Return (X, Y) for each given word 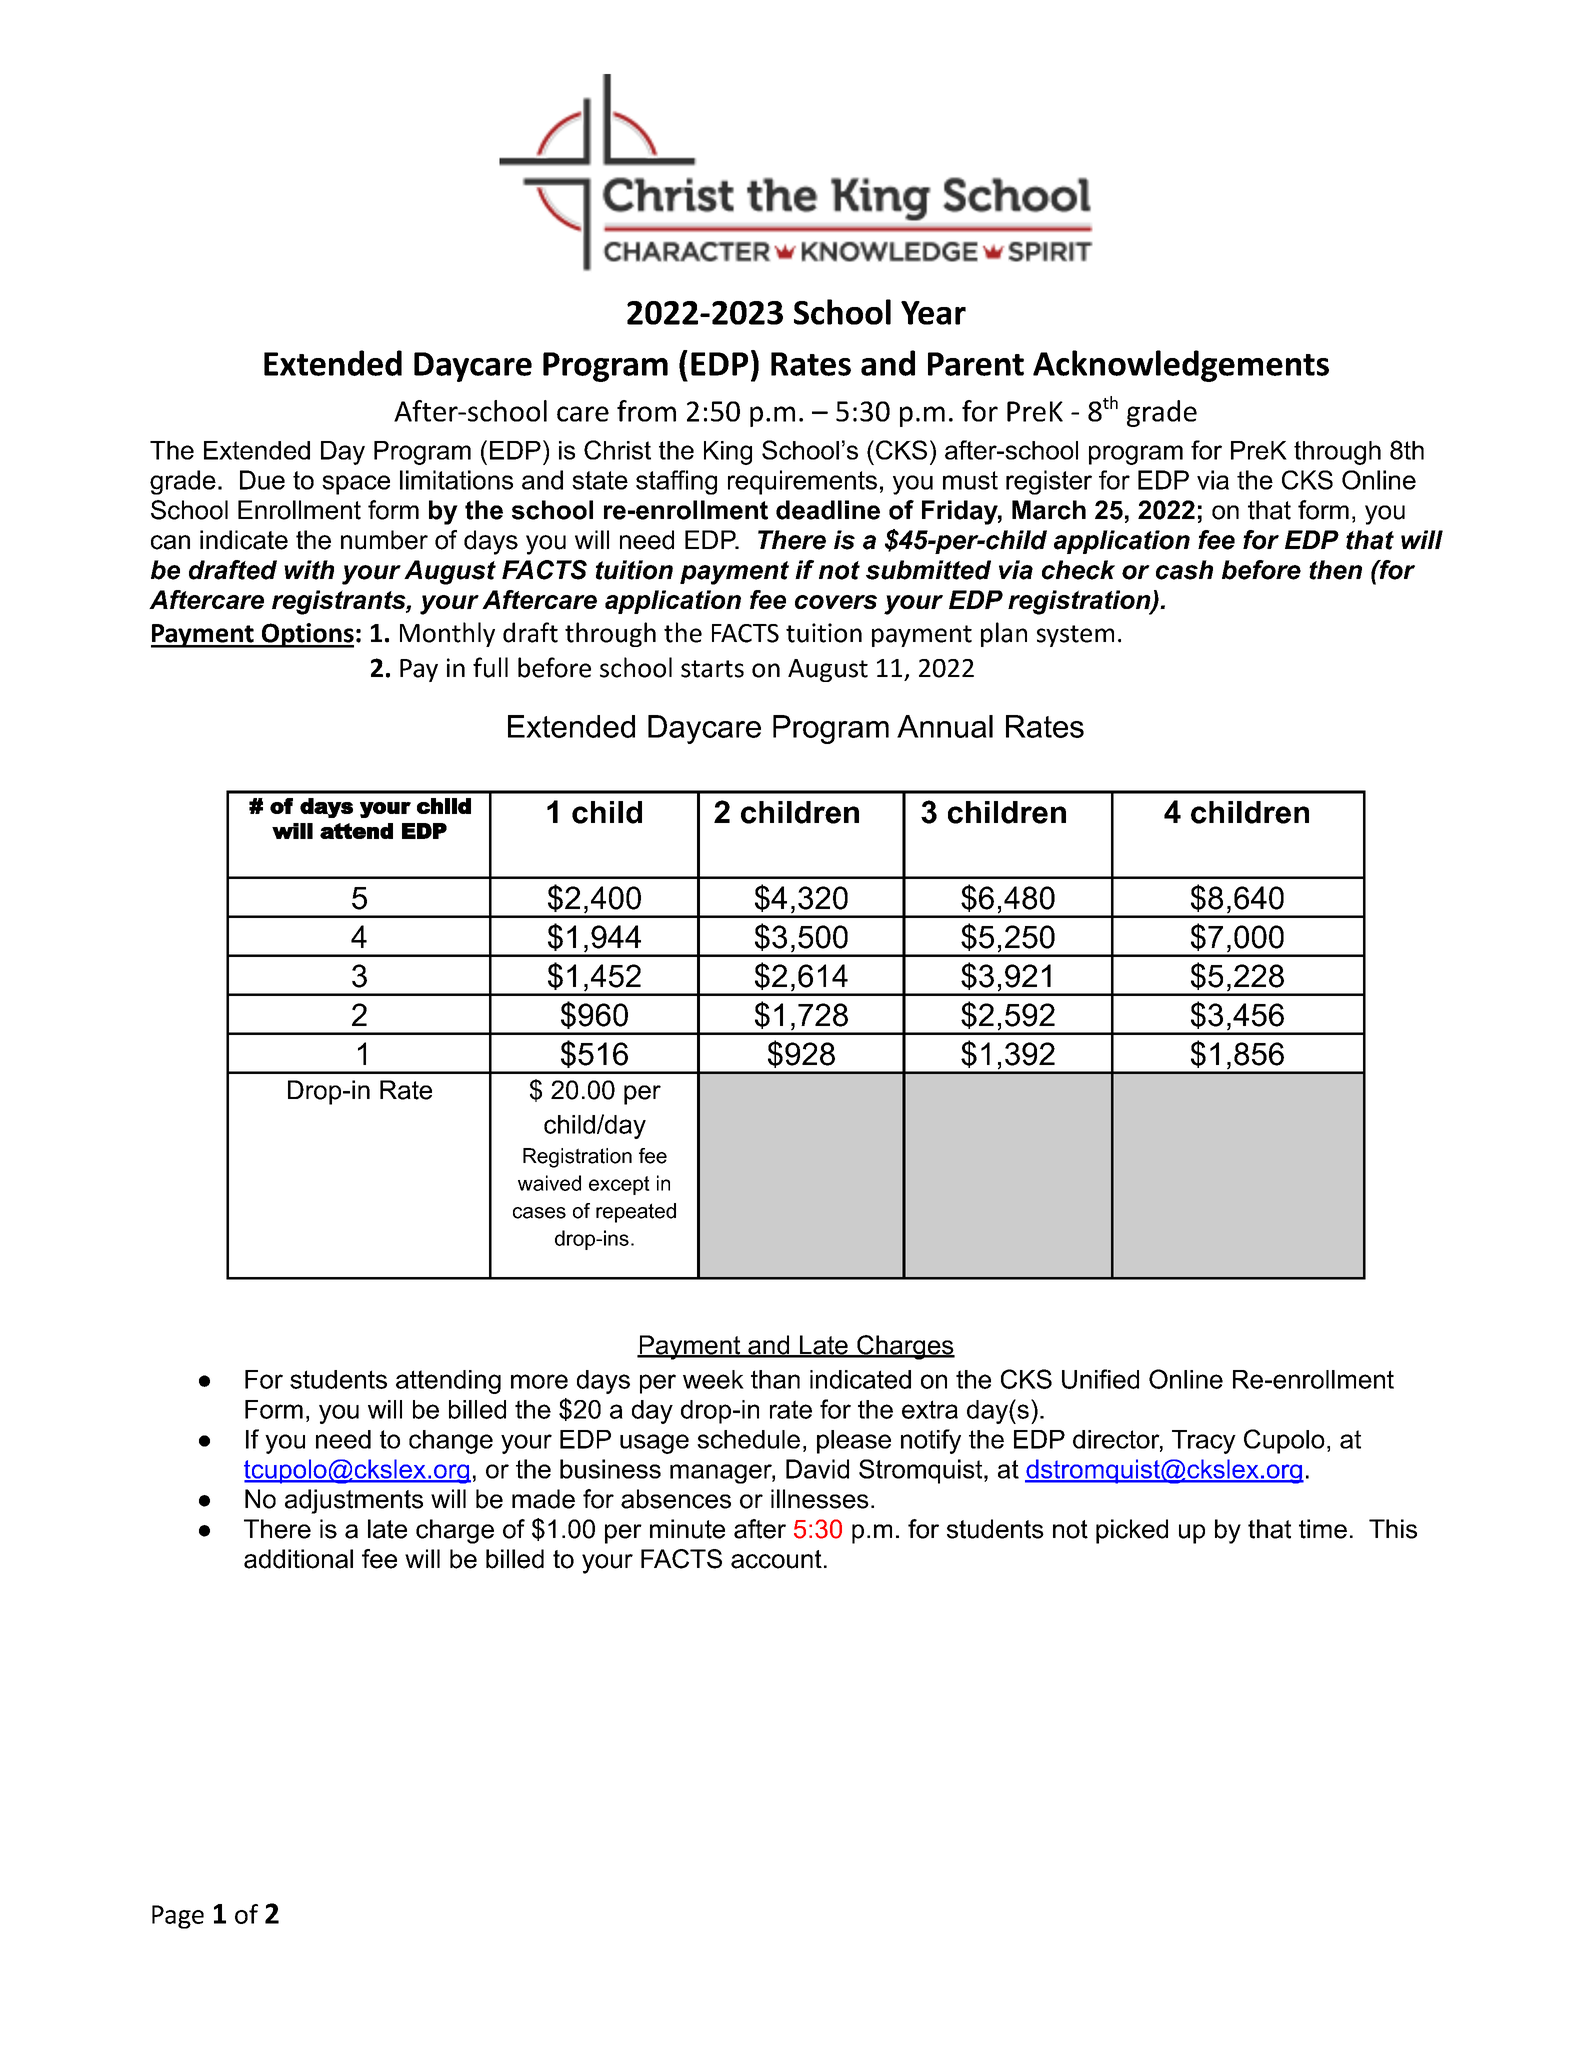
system (1075, 636)
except (619, 1185)
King (728, 453)
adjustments (354, 1501)
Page (178, 1917)
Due (262, 480)
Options (306, 635)
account (776, 1559)
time (1323, 1529)
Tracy (1204, 1442)
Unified (1100, 1379)
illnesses (820, 1499)
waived (549, 1183)
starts (712, 669)
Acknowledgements (1181, 366)
